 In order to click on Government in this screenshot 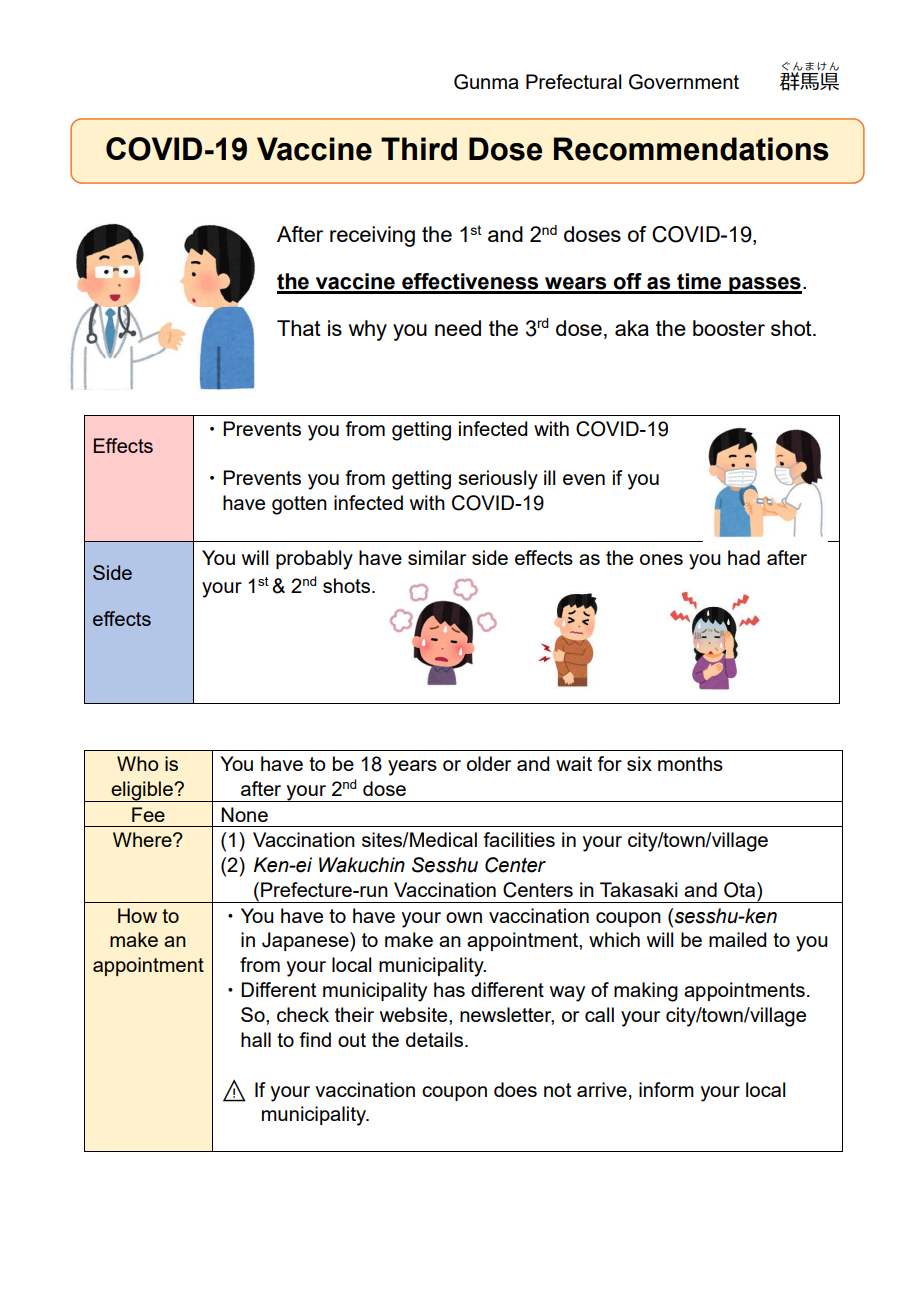, I will do `click(684, 82)`.
